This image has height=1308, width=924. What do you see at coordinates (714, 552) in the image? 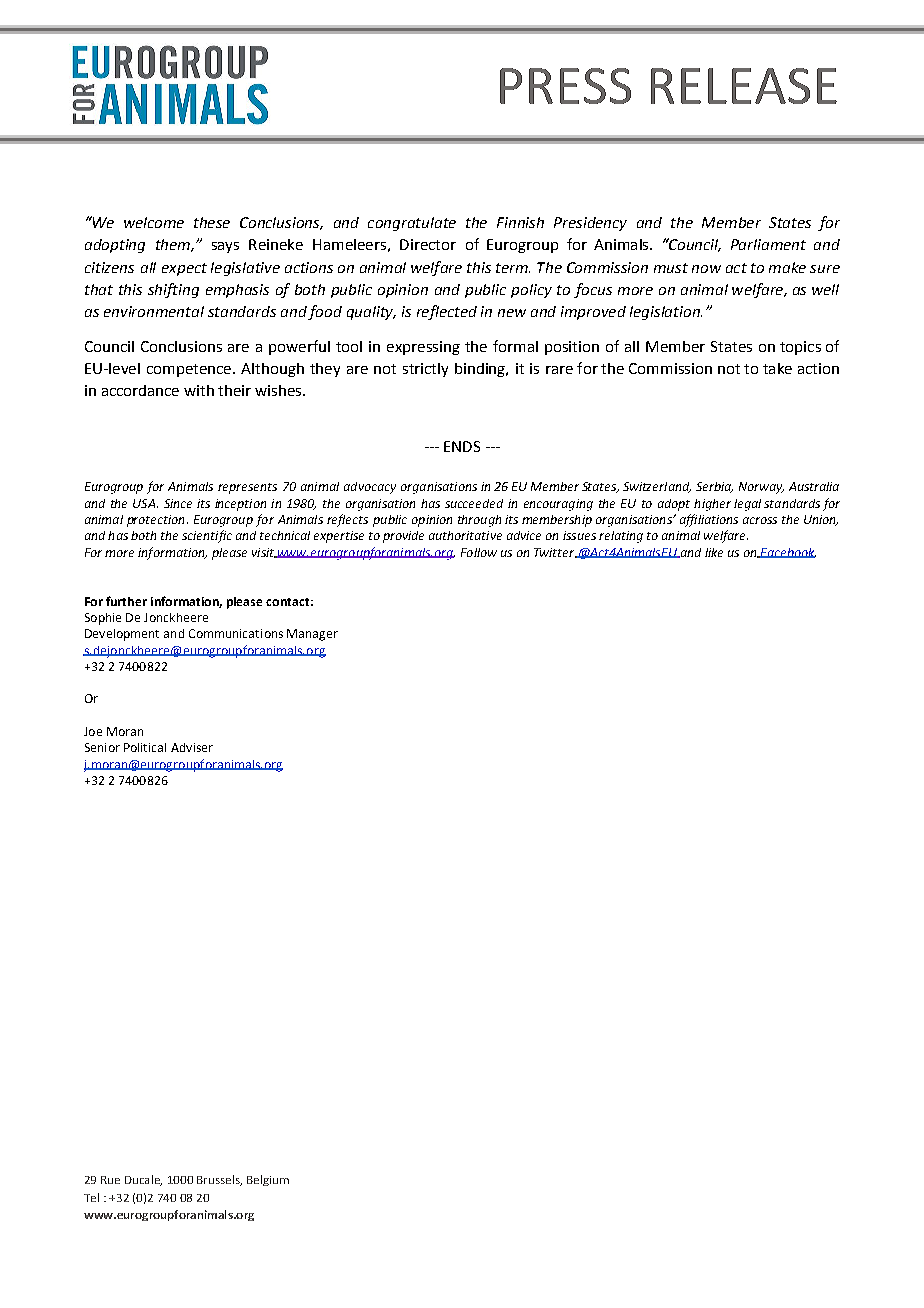
I see `like` at bounding box center [714, 552].
